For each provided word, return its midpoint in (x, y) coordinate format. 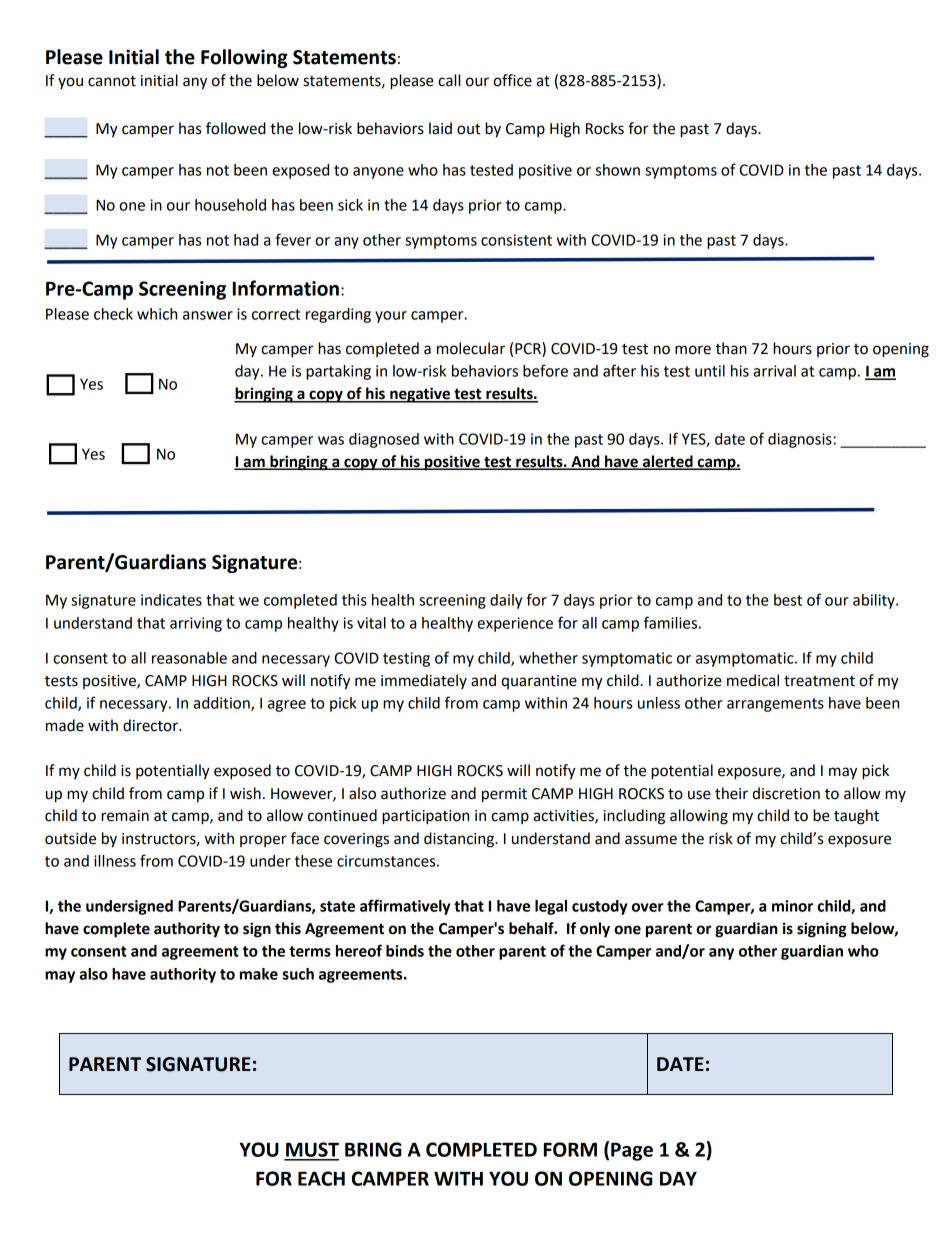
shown (618, 170)
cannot (112, 81)
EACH (321, 1178)
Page (632, 1152)
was (331, 440)
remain (125, 816)
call (449, 80)
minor (792, 906)
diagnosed (384, 440)
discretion (786, 793)
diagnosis (801, 440)
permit (504, 795)
